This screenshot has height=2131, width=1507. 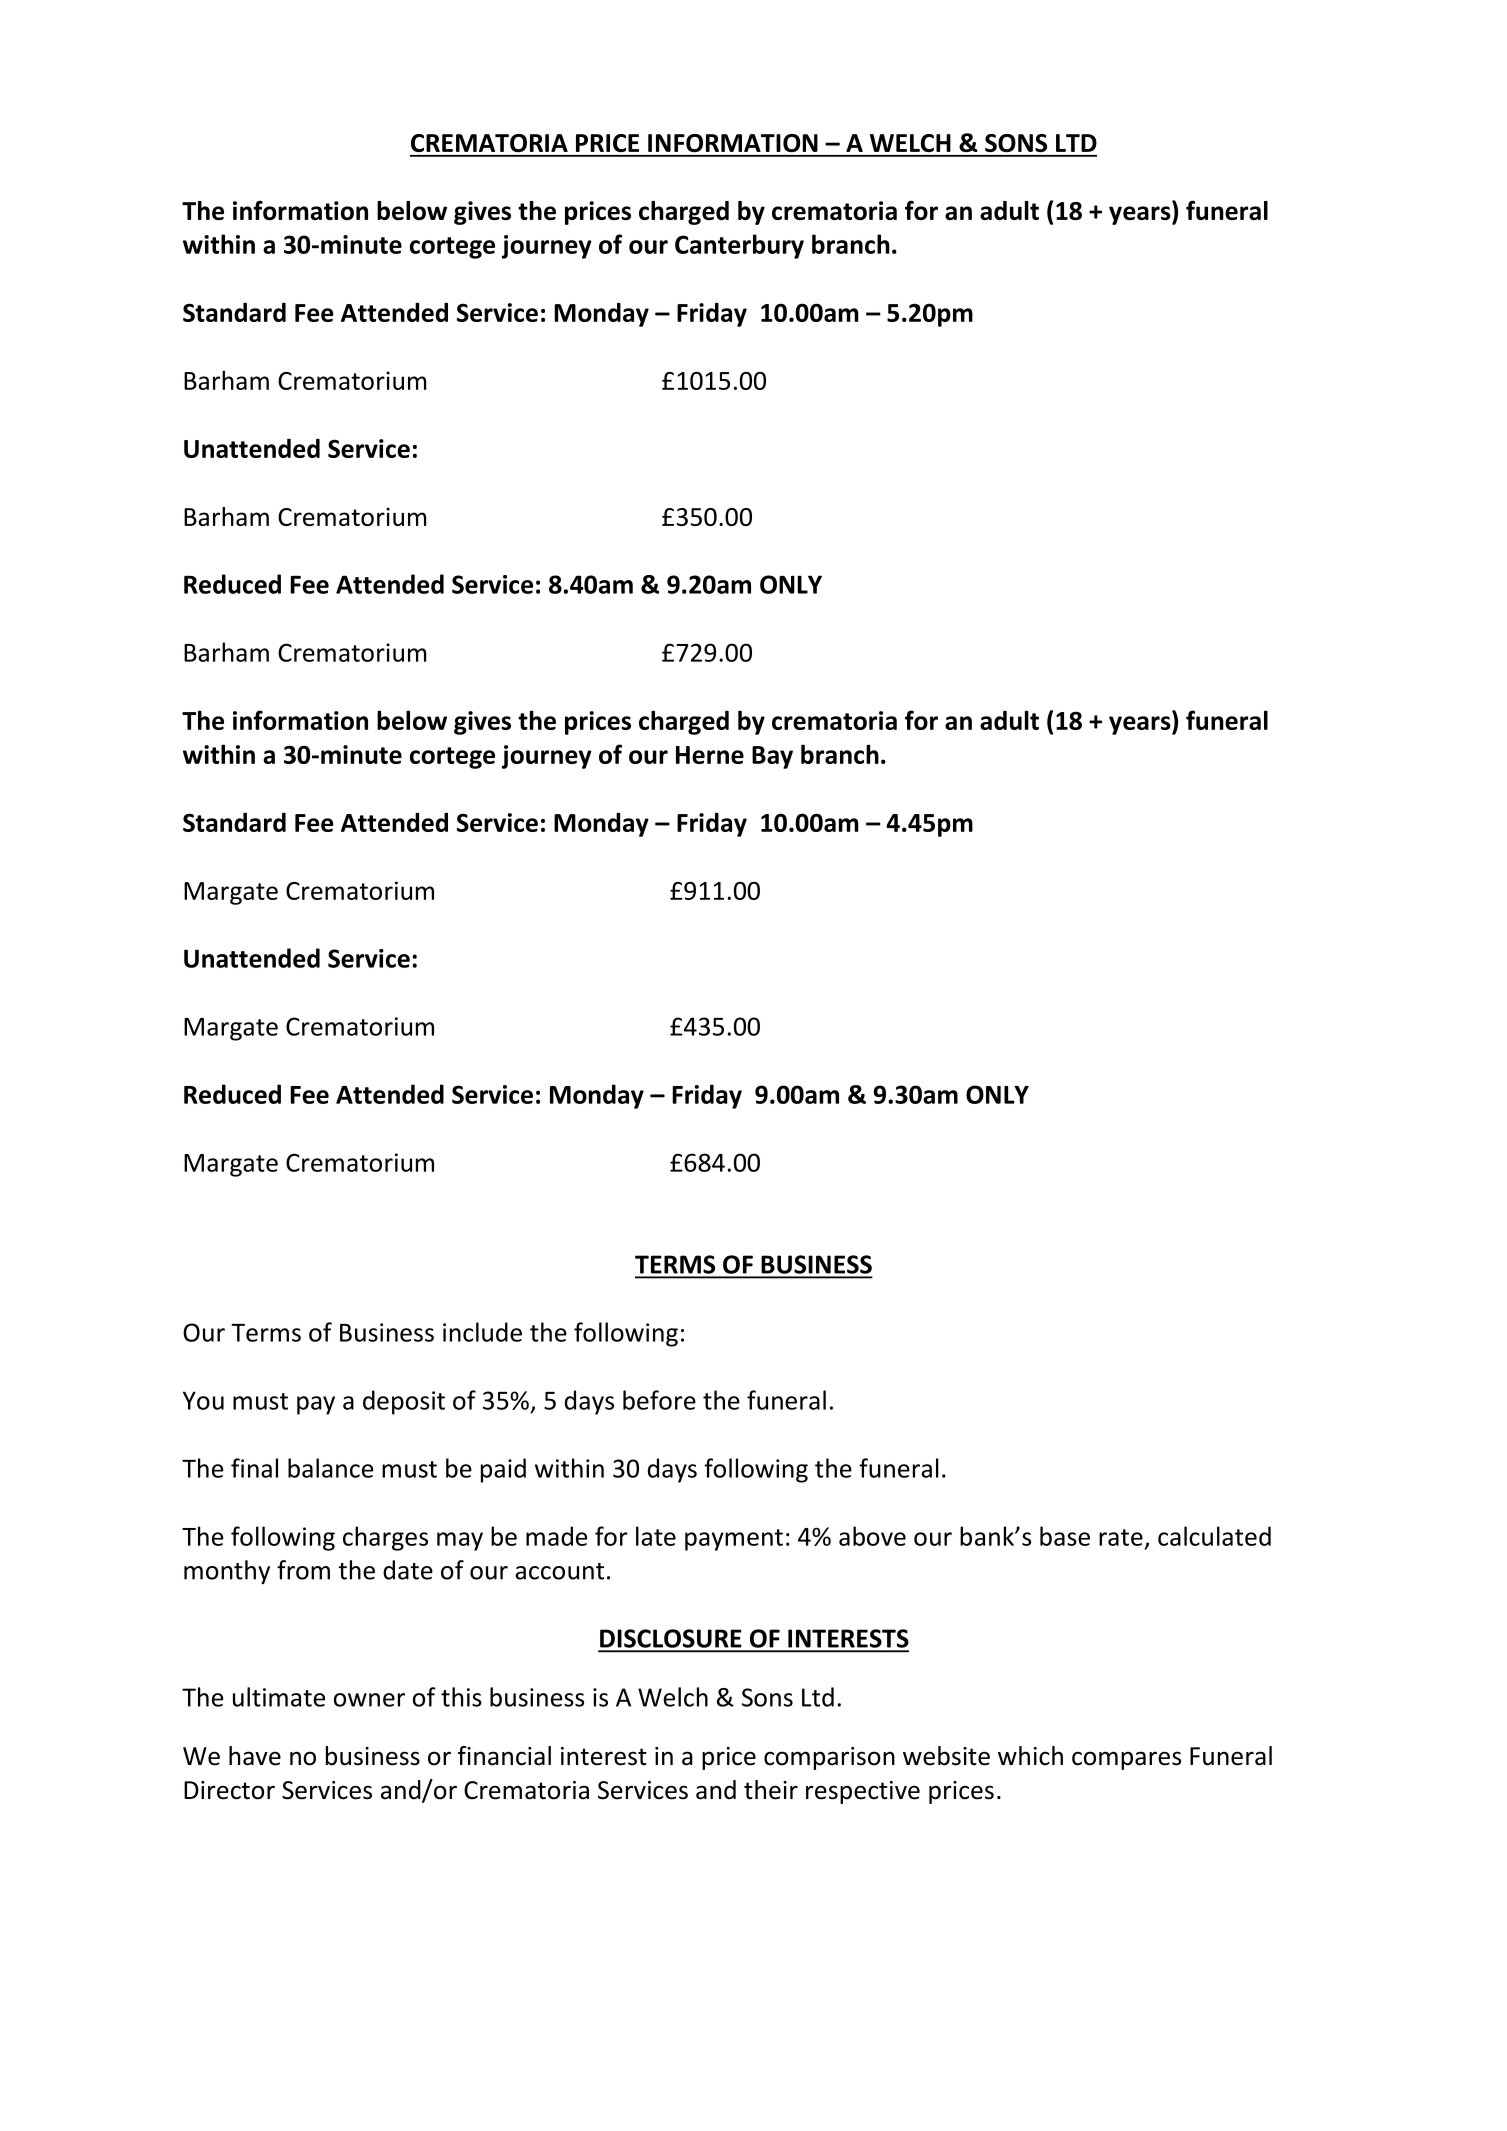 What do you see at coordinates (772, 757) in the screenshot?
I see `Bay` at bounding box center [772, 757].
